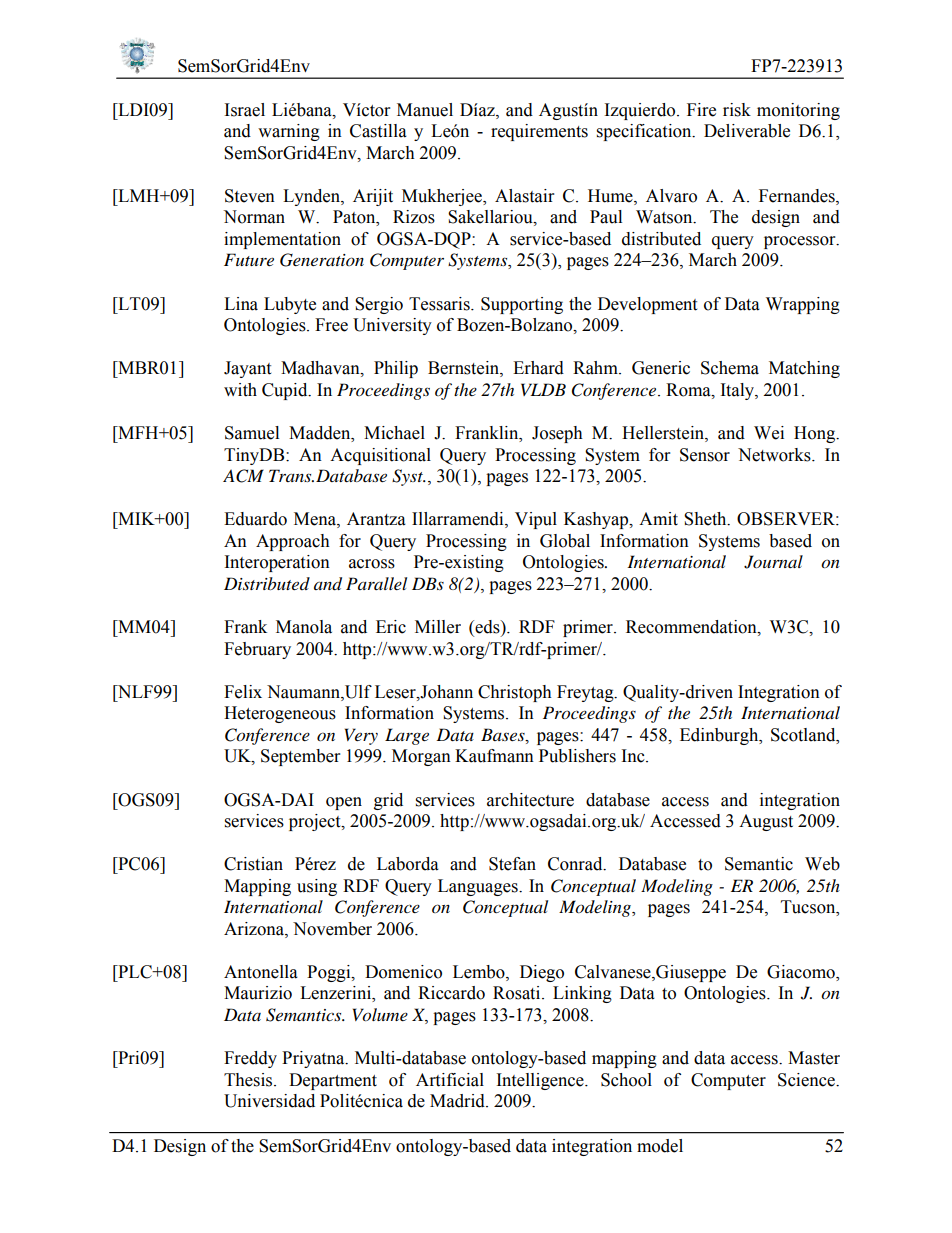  Describe the element at coordinates (541, 1081) in the page. I see `Intelligence` at that location.
